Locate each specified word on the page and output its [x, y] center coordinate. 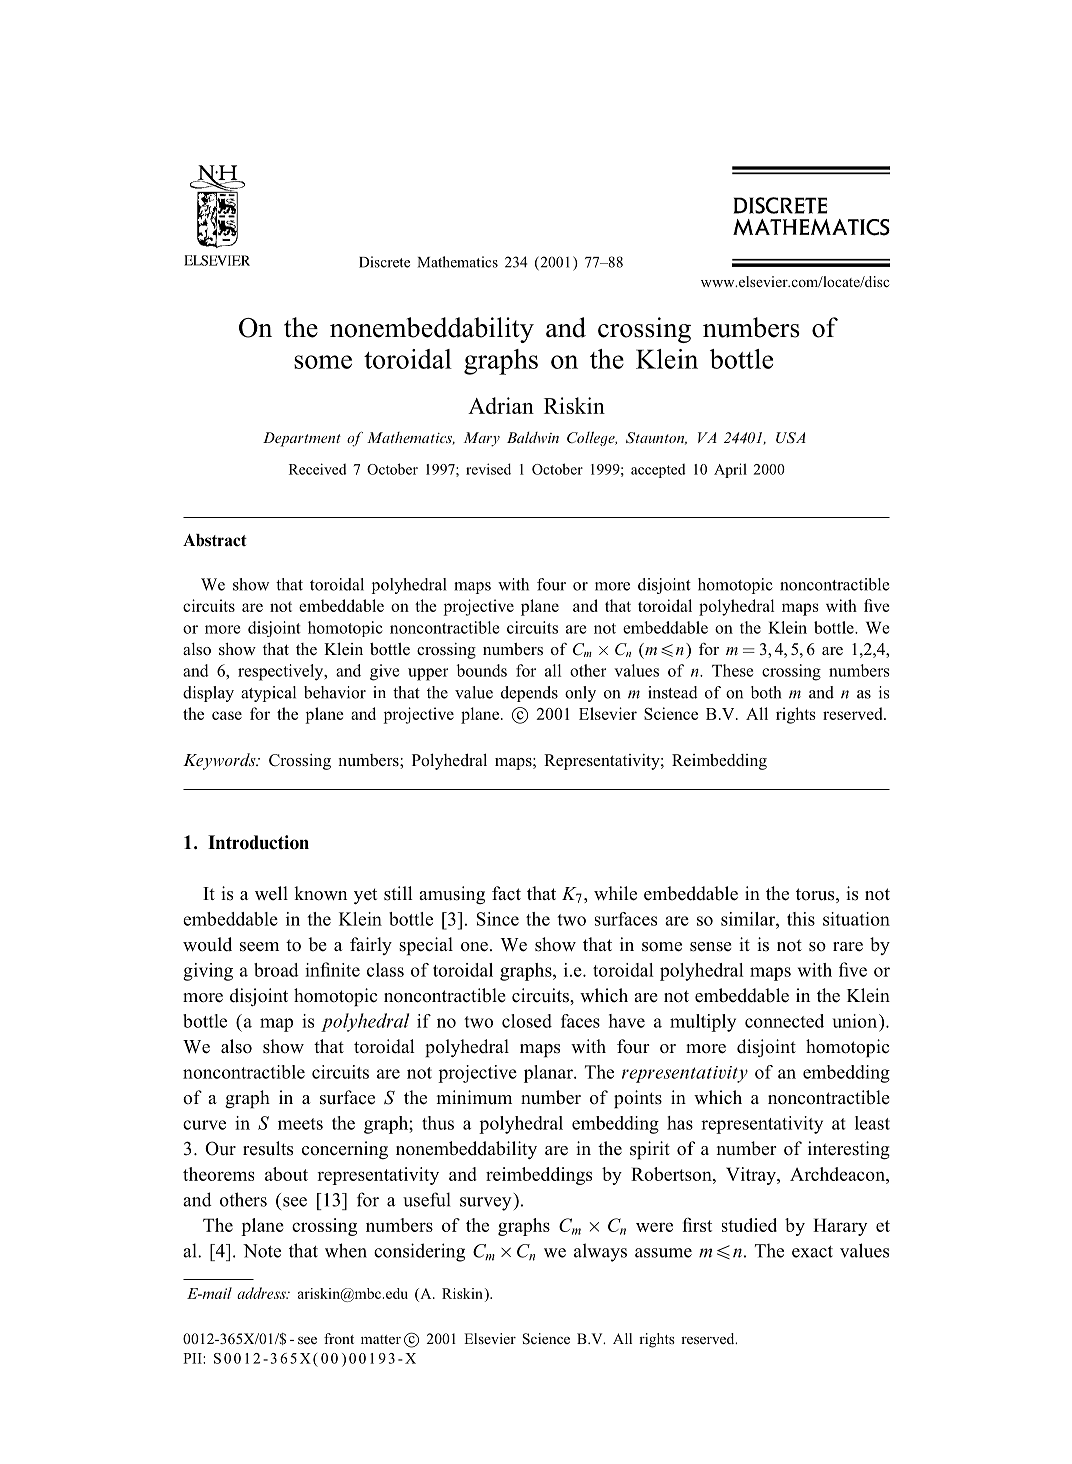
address [262, 1293]
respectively [282, 672]
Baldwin [533, 437]
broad [276, 970]
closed [527, 1021]
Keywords [220, 761]
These [732, 670]
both [766, 692]
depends [529, 694]
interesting [849, 1150]
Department [302, 439]
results [268, 1148]
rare [848, 947]
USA [791, 438]
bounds [481, 670]
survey [485, 1204]
